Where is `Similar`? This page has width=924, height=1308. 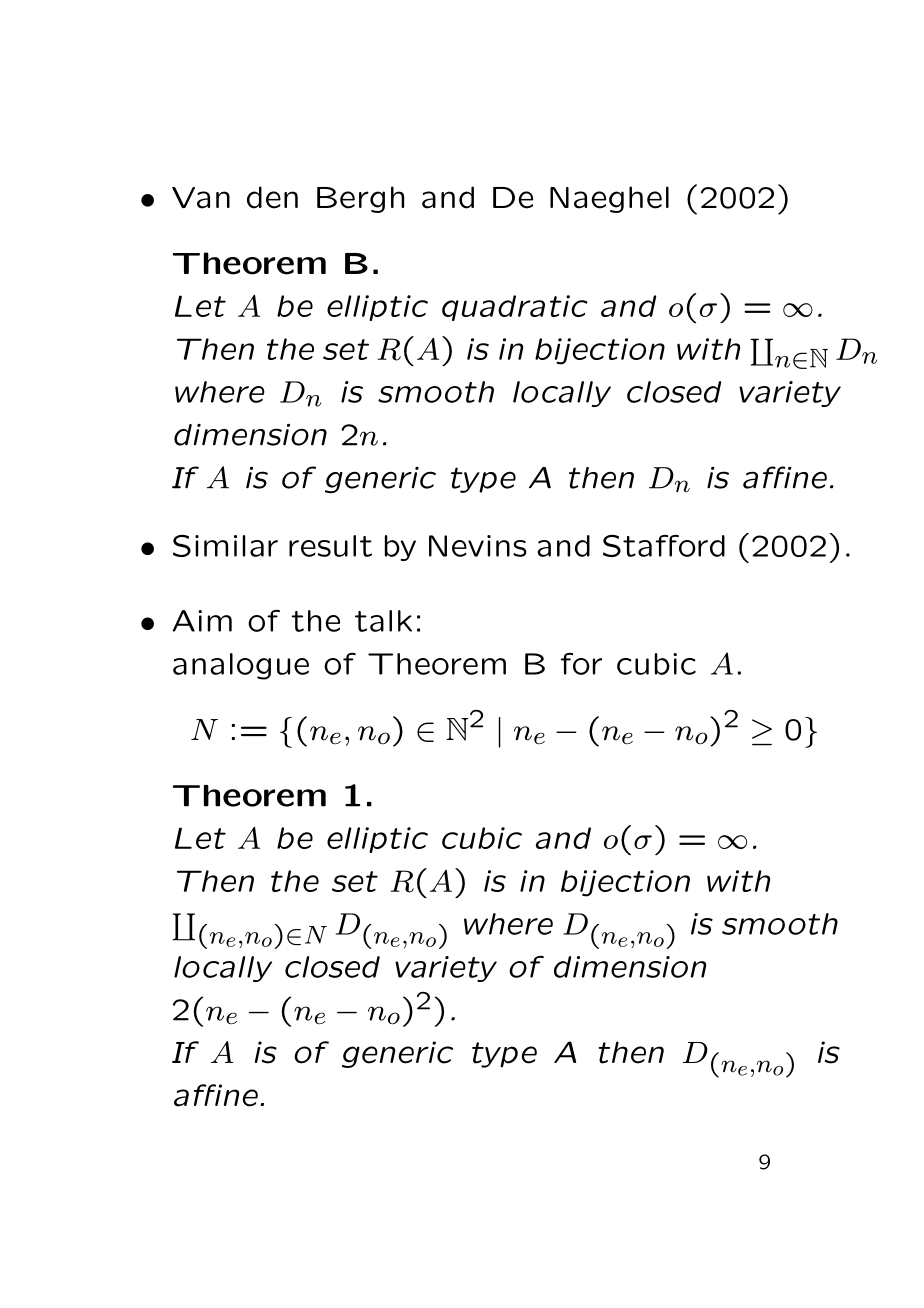 Similar is located at coordinates (225, 546).
